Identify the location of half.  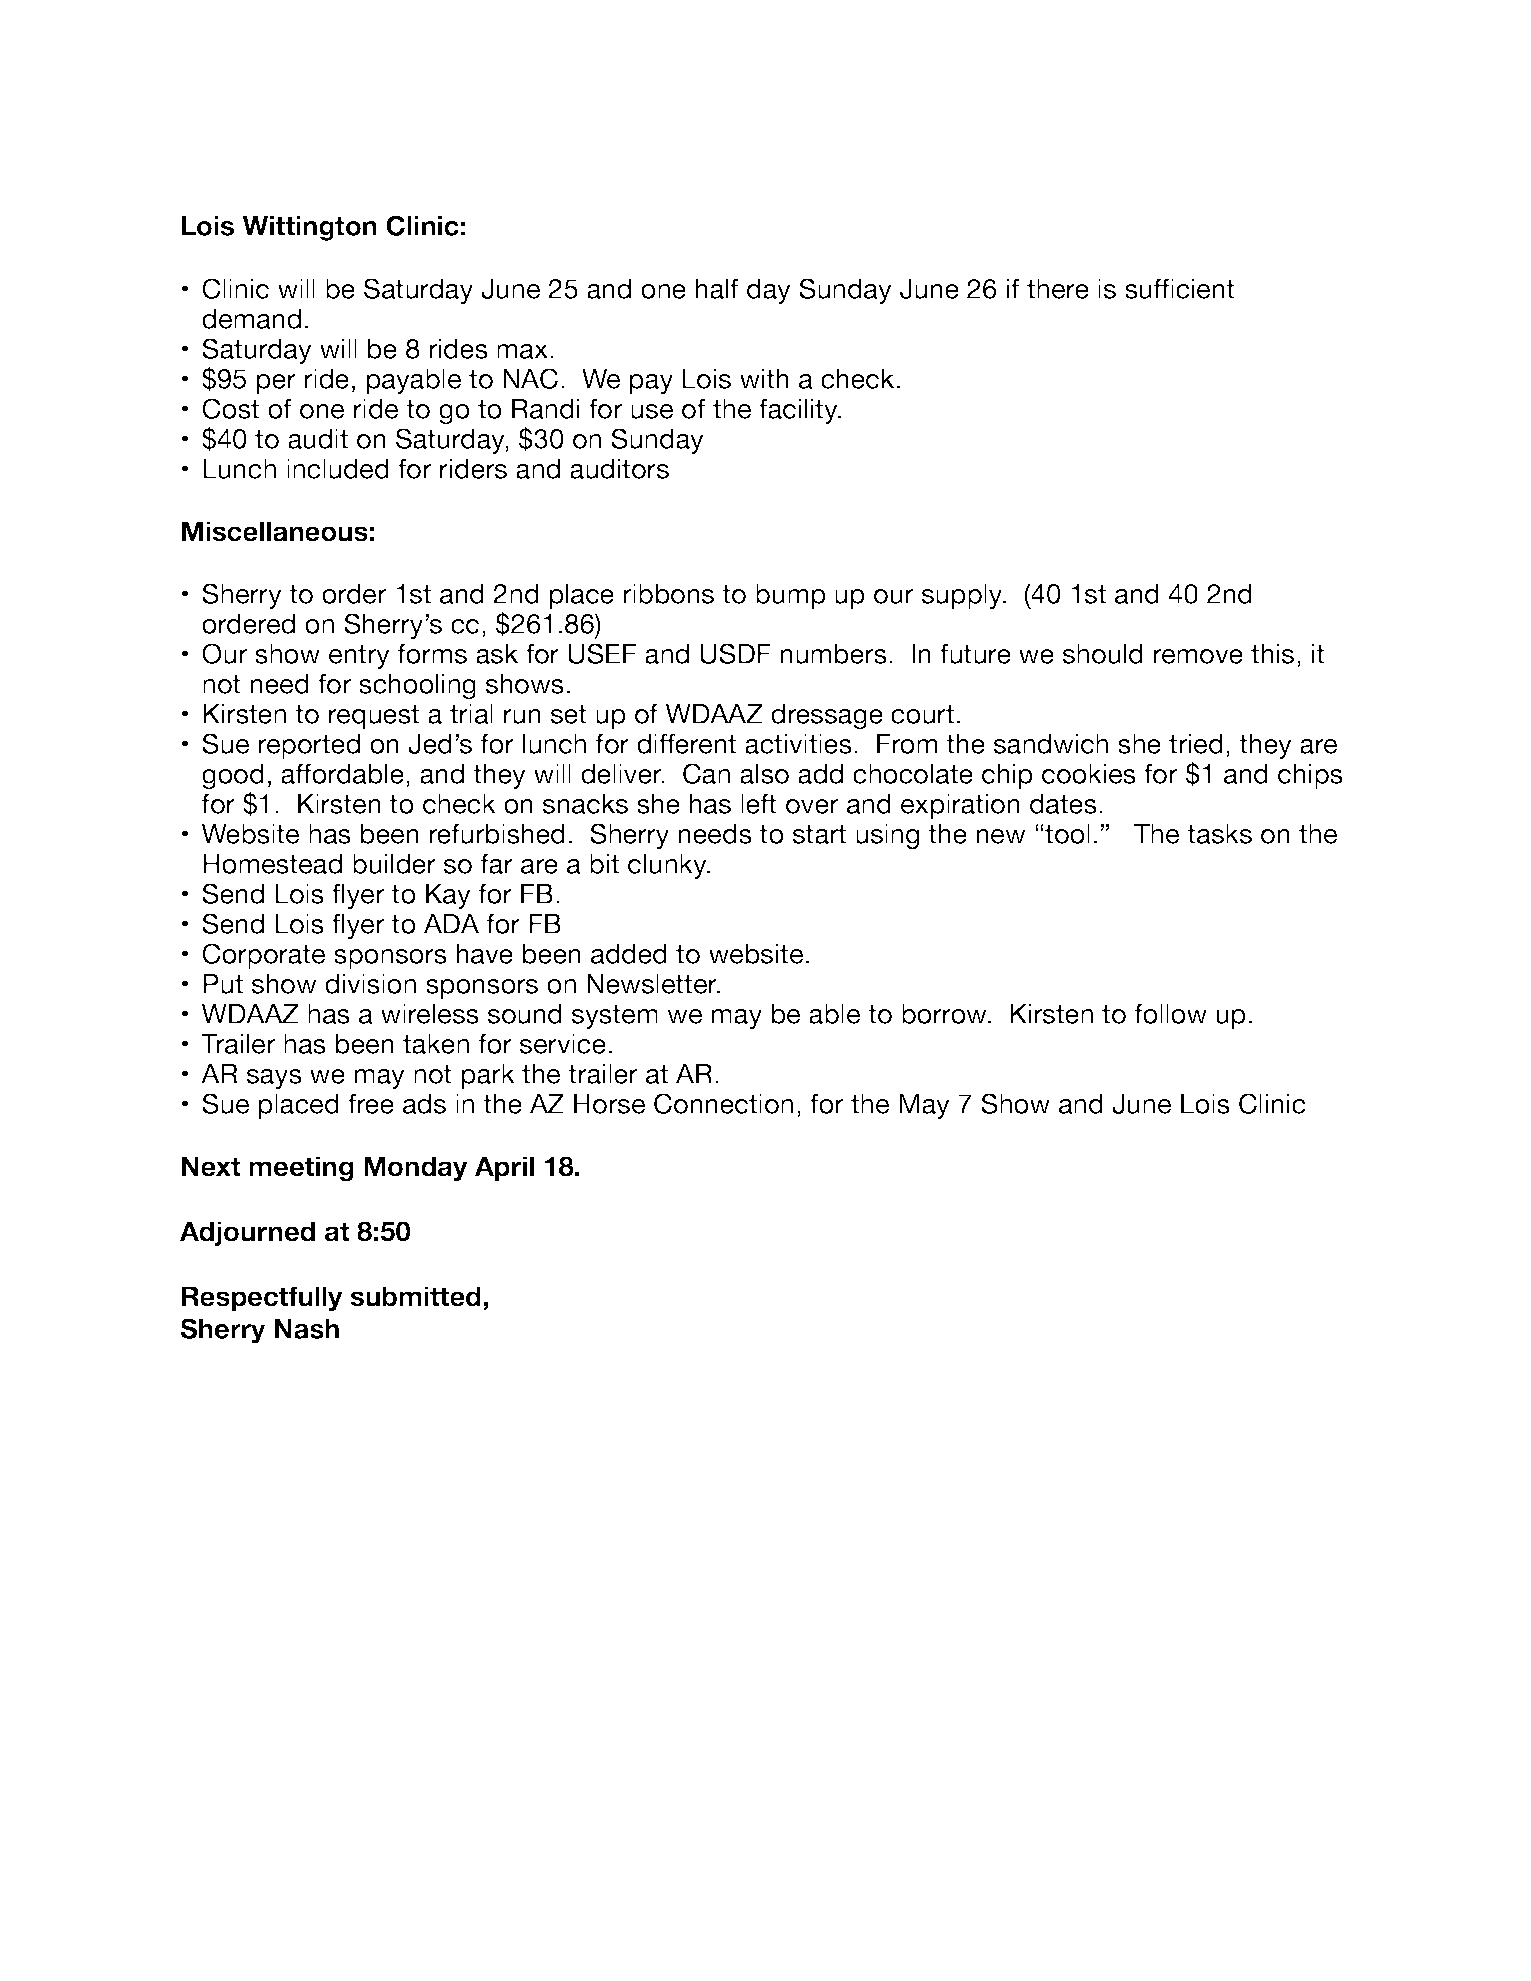
(717, 288).
